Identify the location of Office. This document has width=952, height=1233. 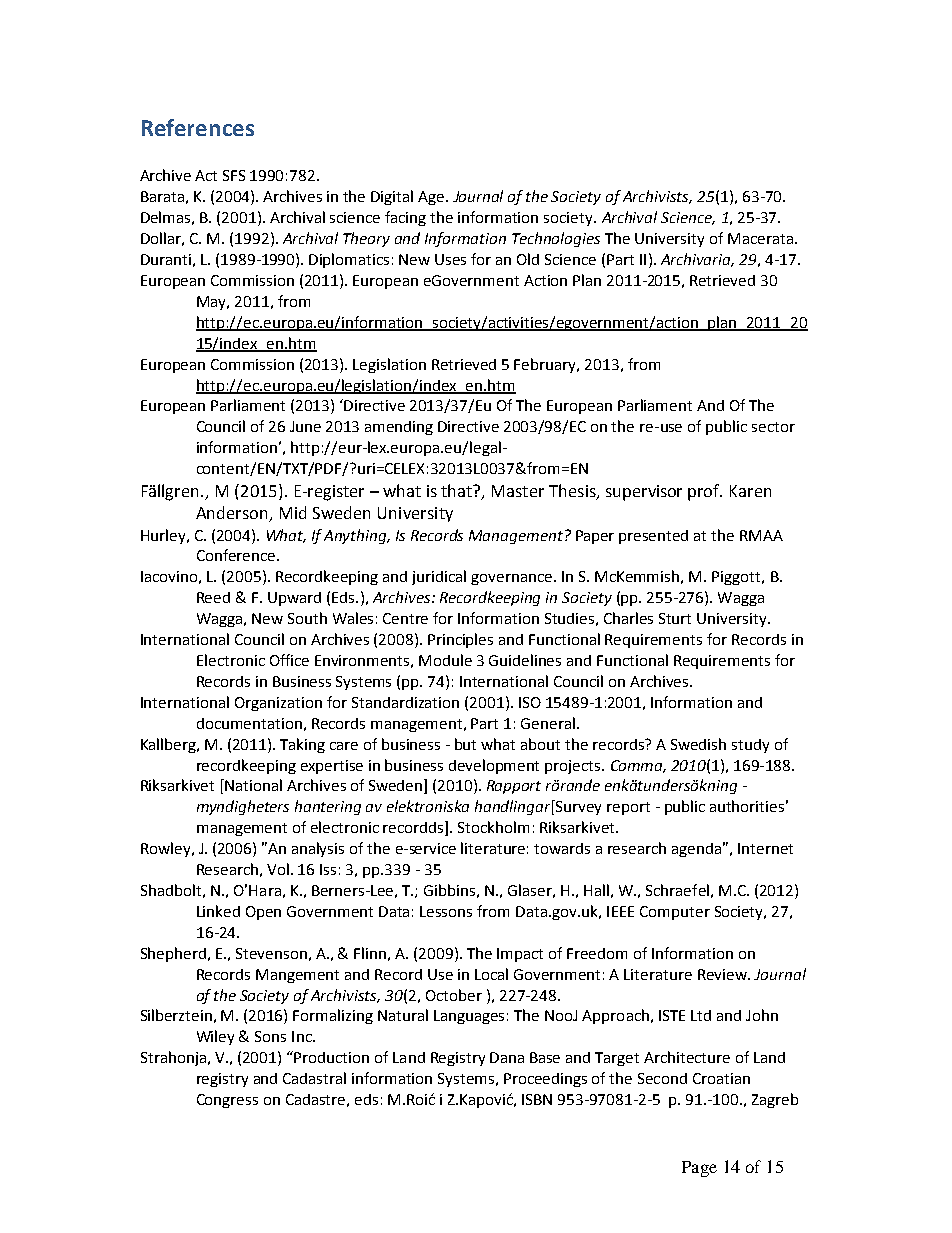
(289, 660).
